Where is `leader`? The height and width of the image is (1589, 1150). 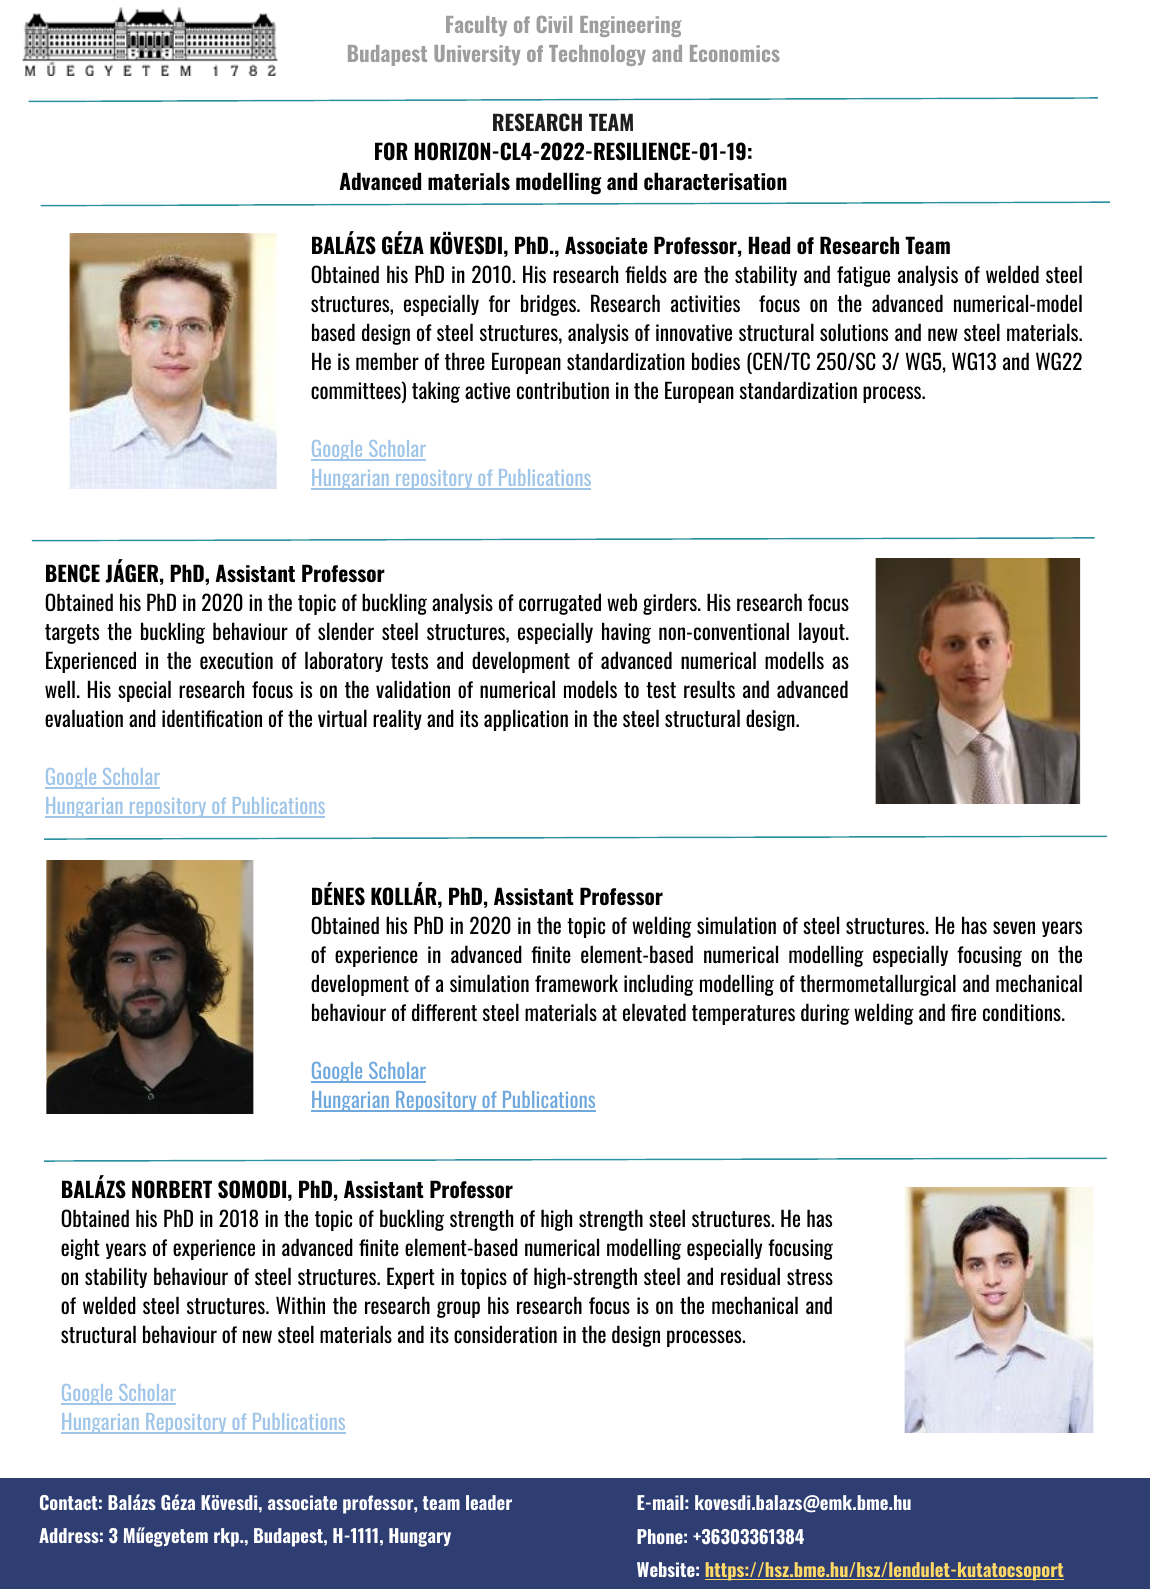
leader is located at coordinates (489, 1502).
